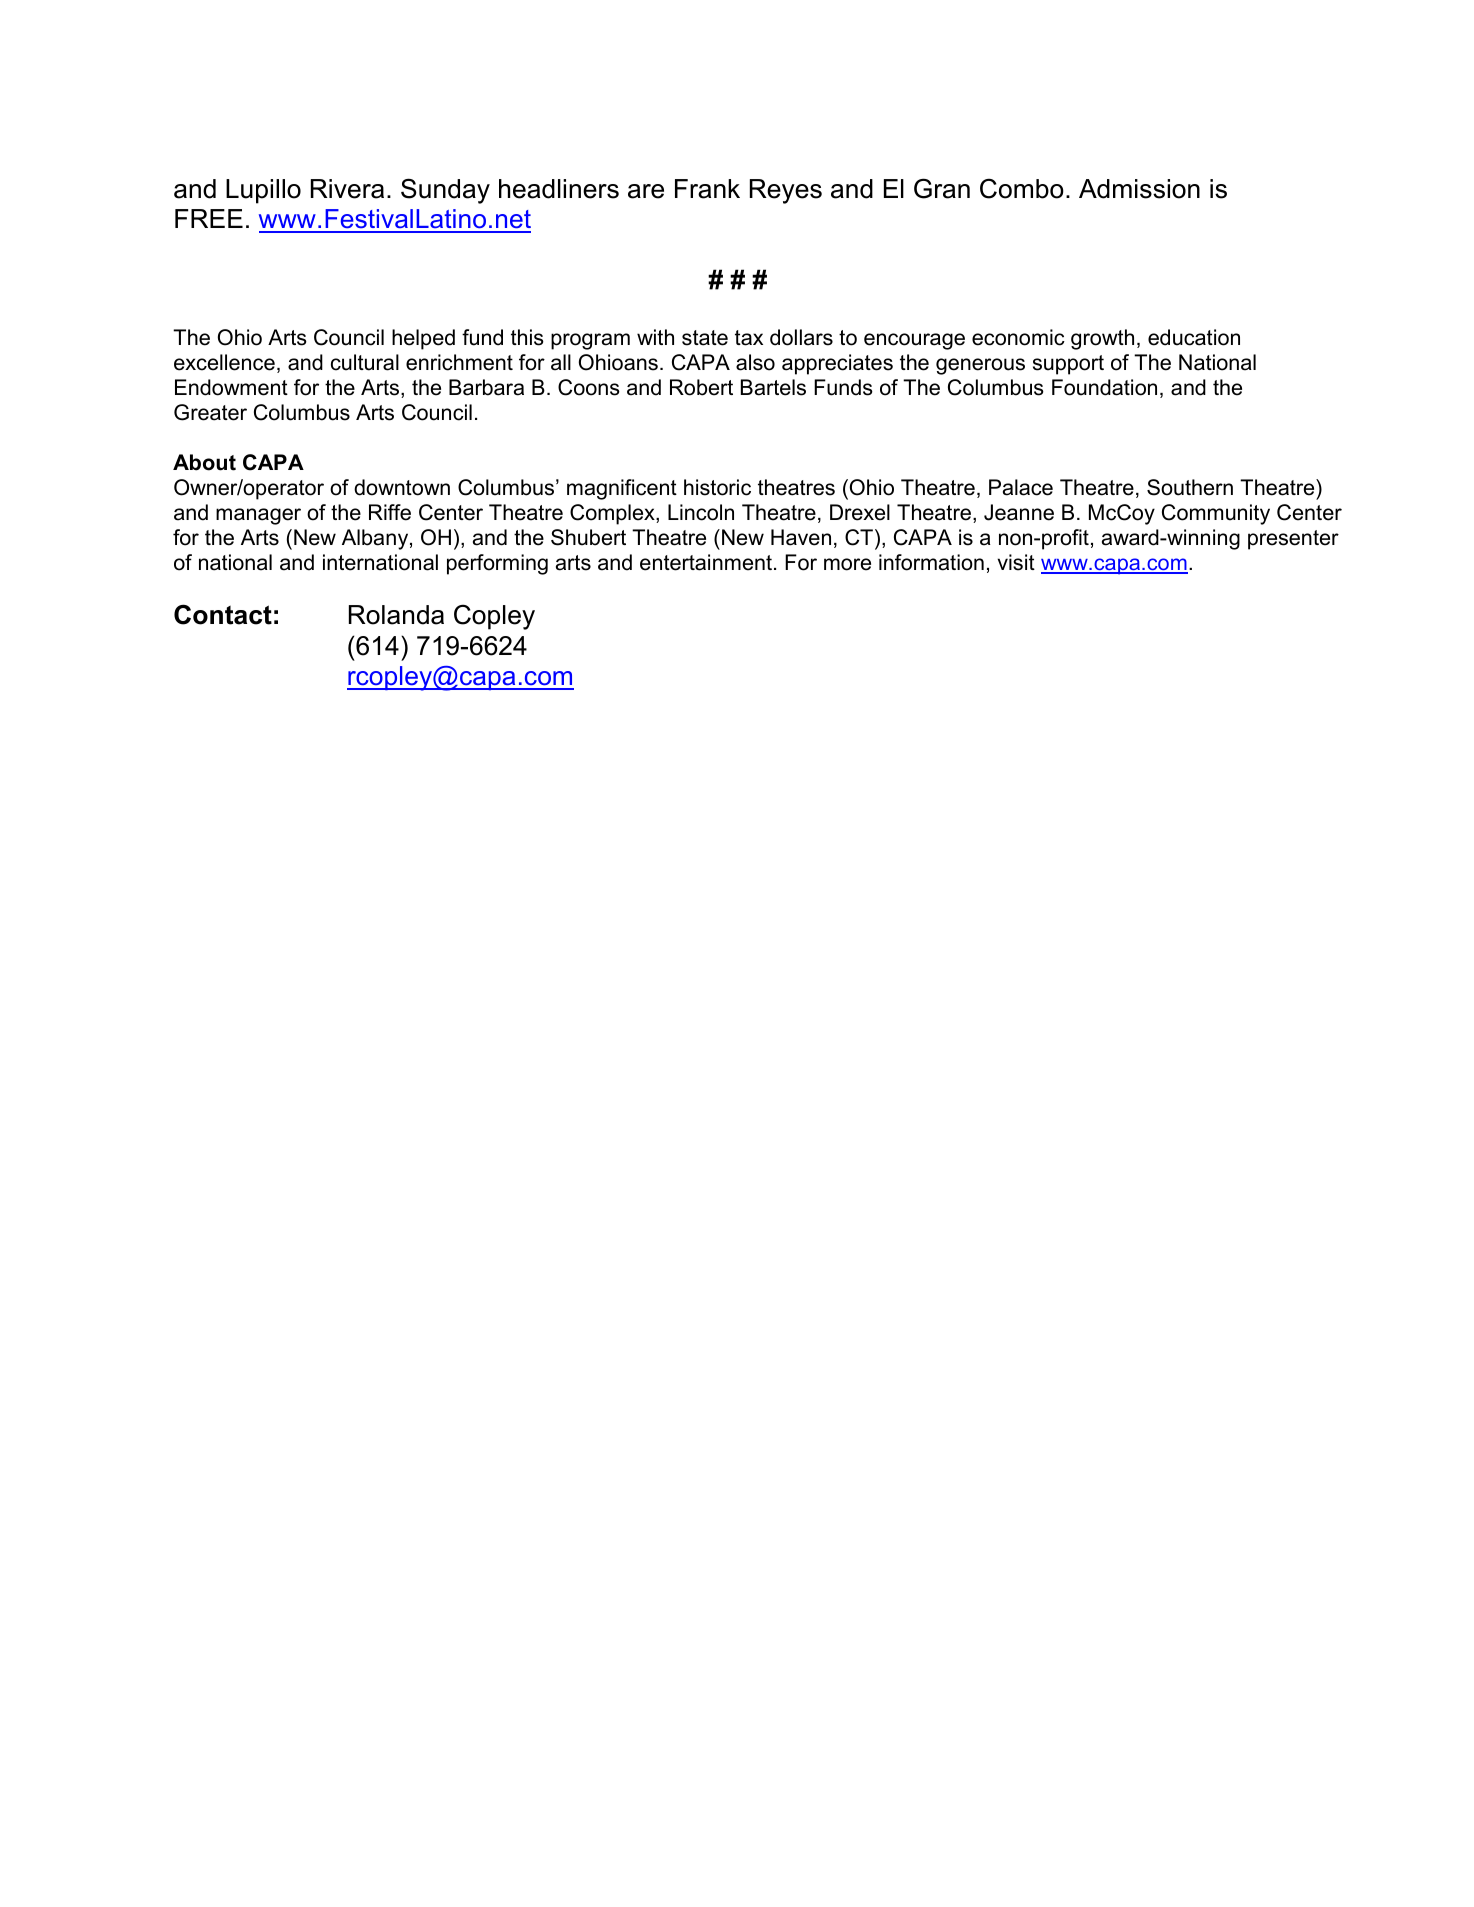  I want to click on tax, so click(749, 338).
